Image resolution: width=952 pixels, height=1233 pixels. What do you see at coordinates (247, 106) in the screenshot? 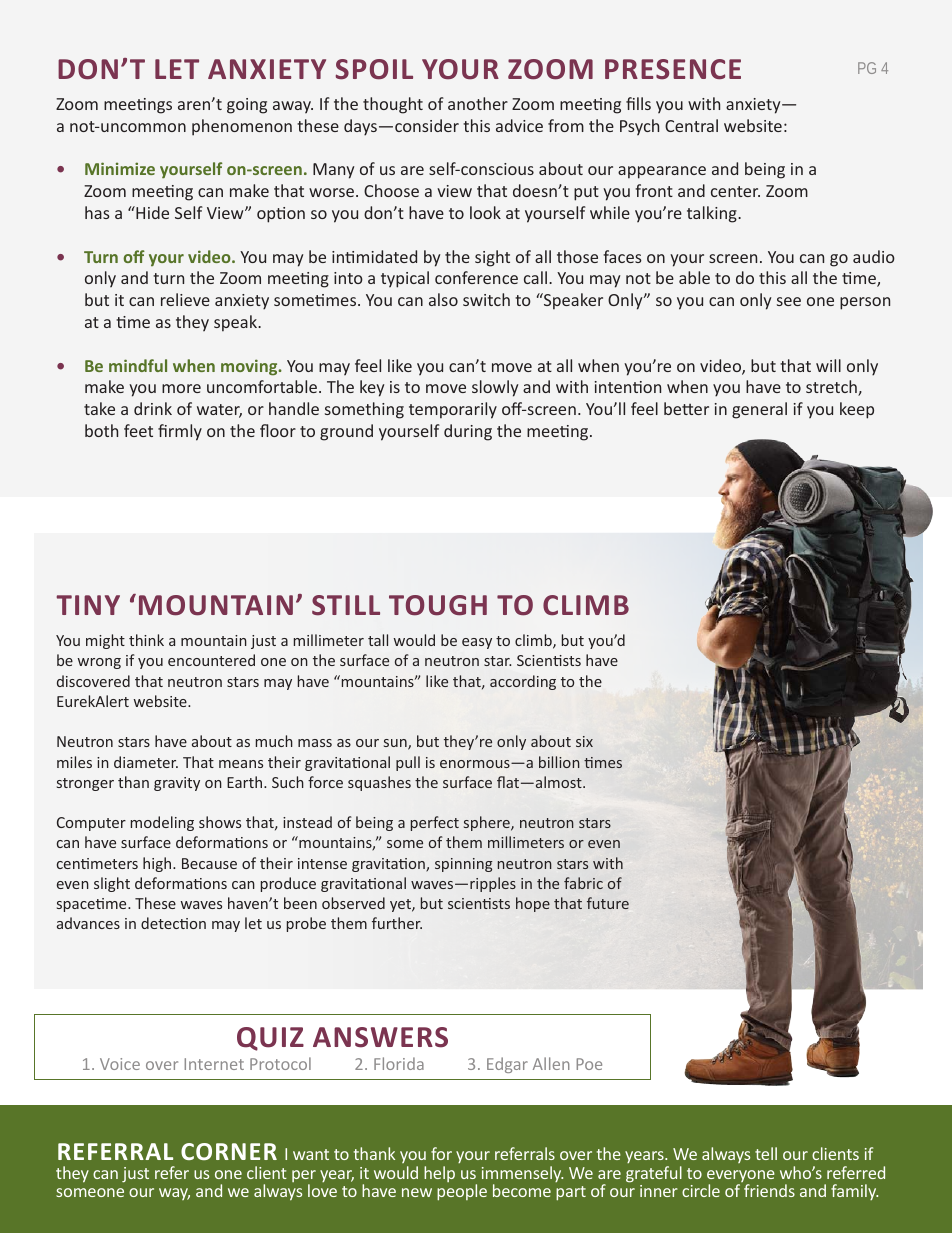
I see `going` at bounding box center [247, 106].
